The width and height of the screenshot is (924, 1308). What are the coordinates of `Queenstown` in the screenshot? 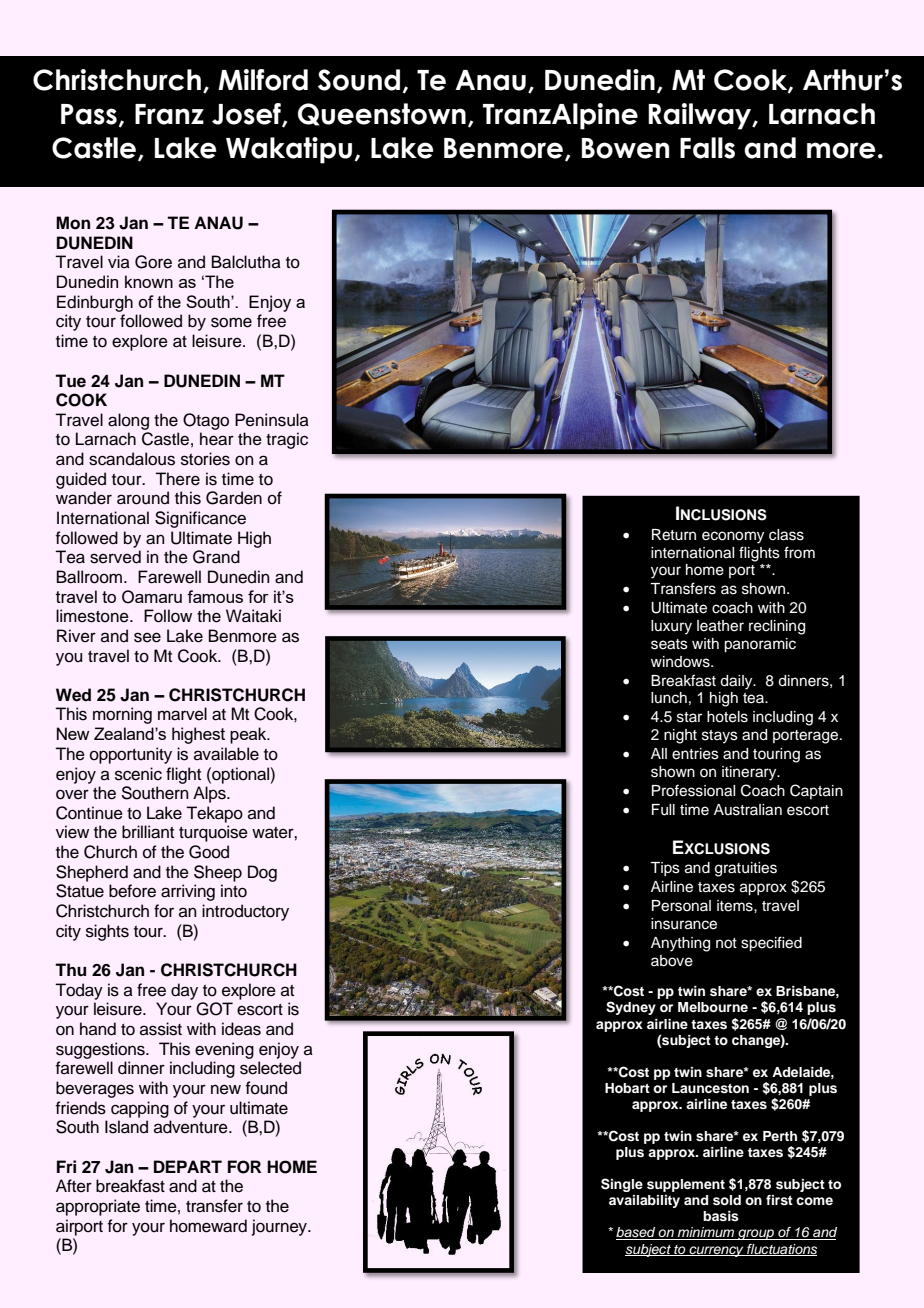 It's located at (382, 114).
